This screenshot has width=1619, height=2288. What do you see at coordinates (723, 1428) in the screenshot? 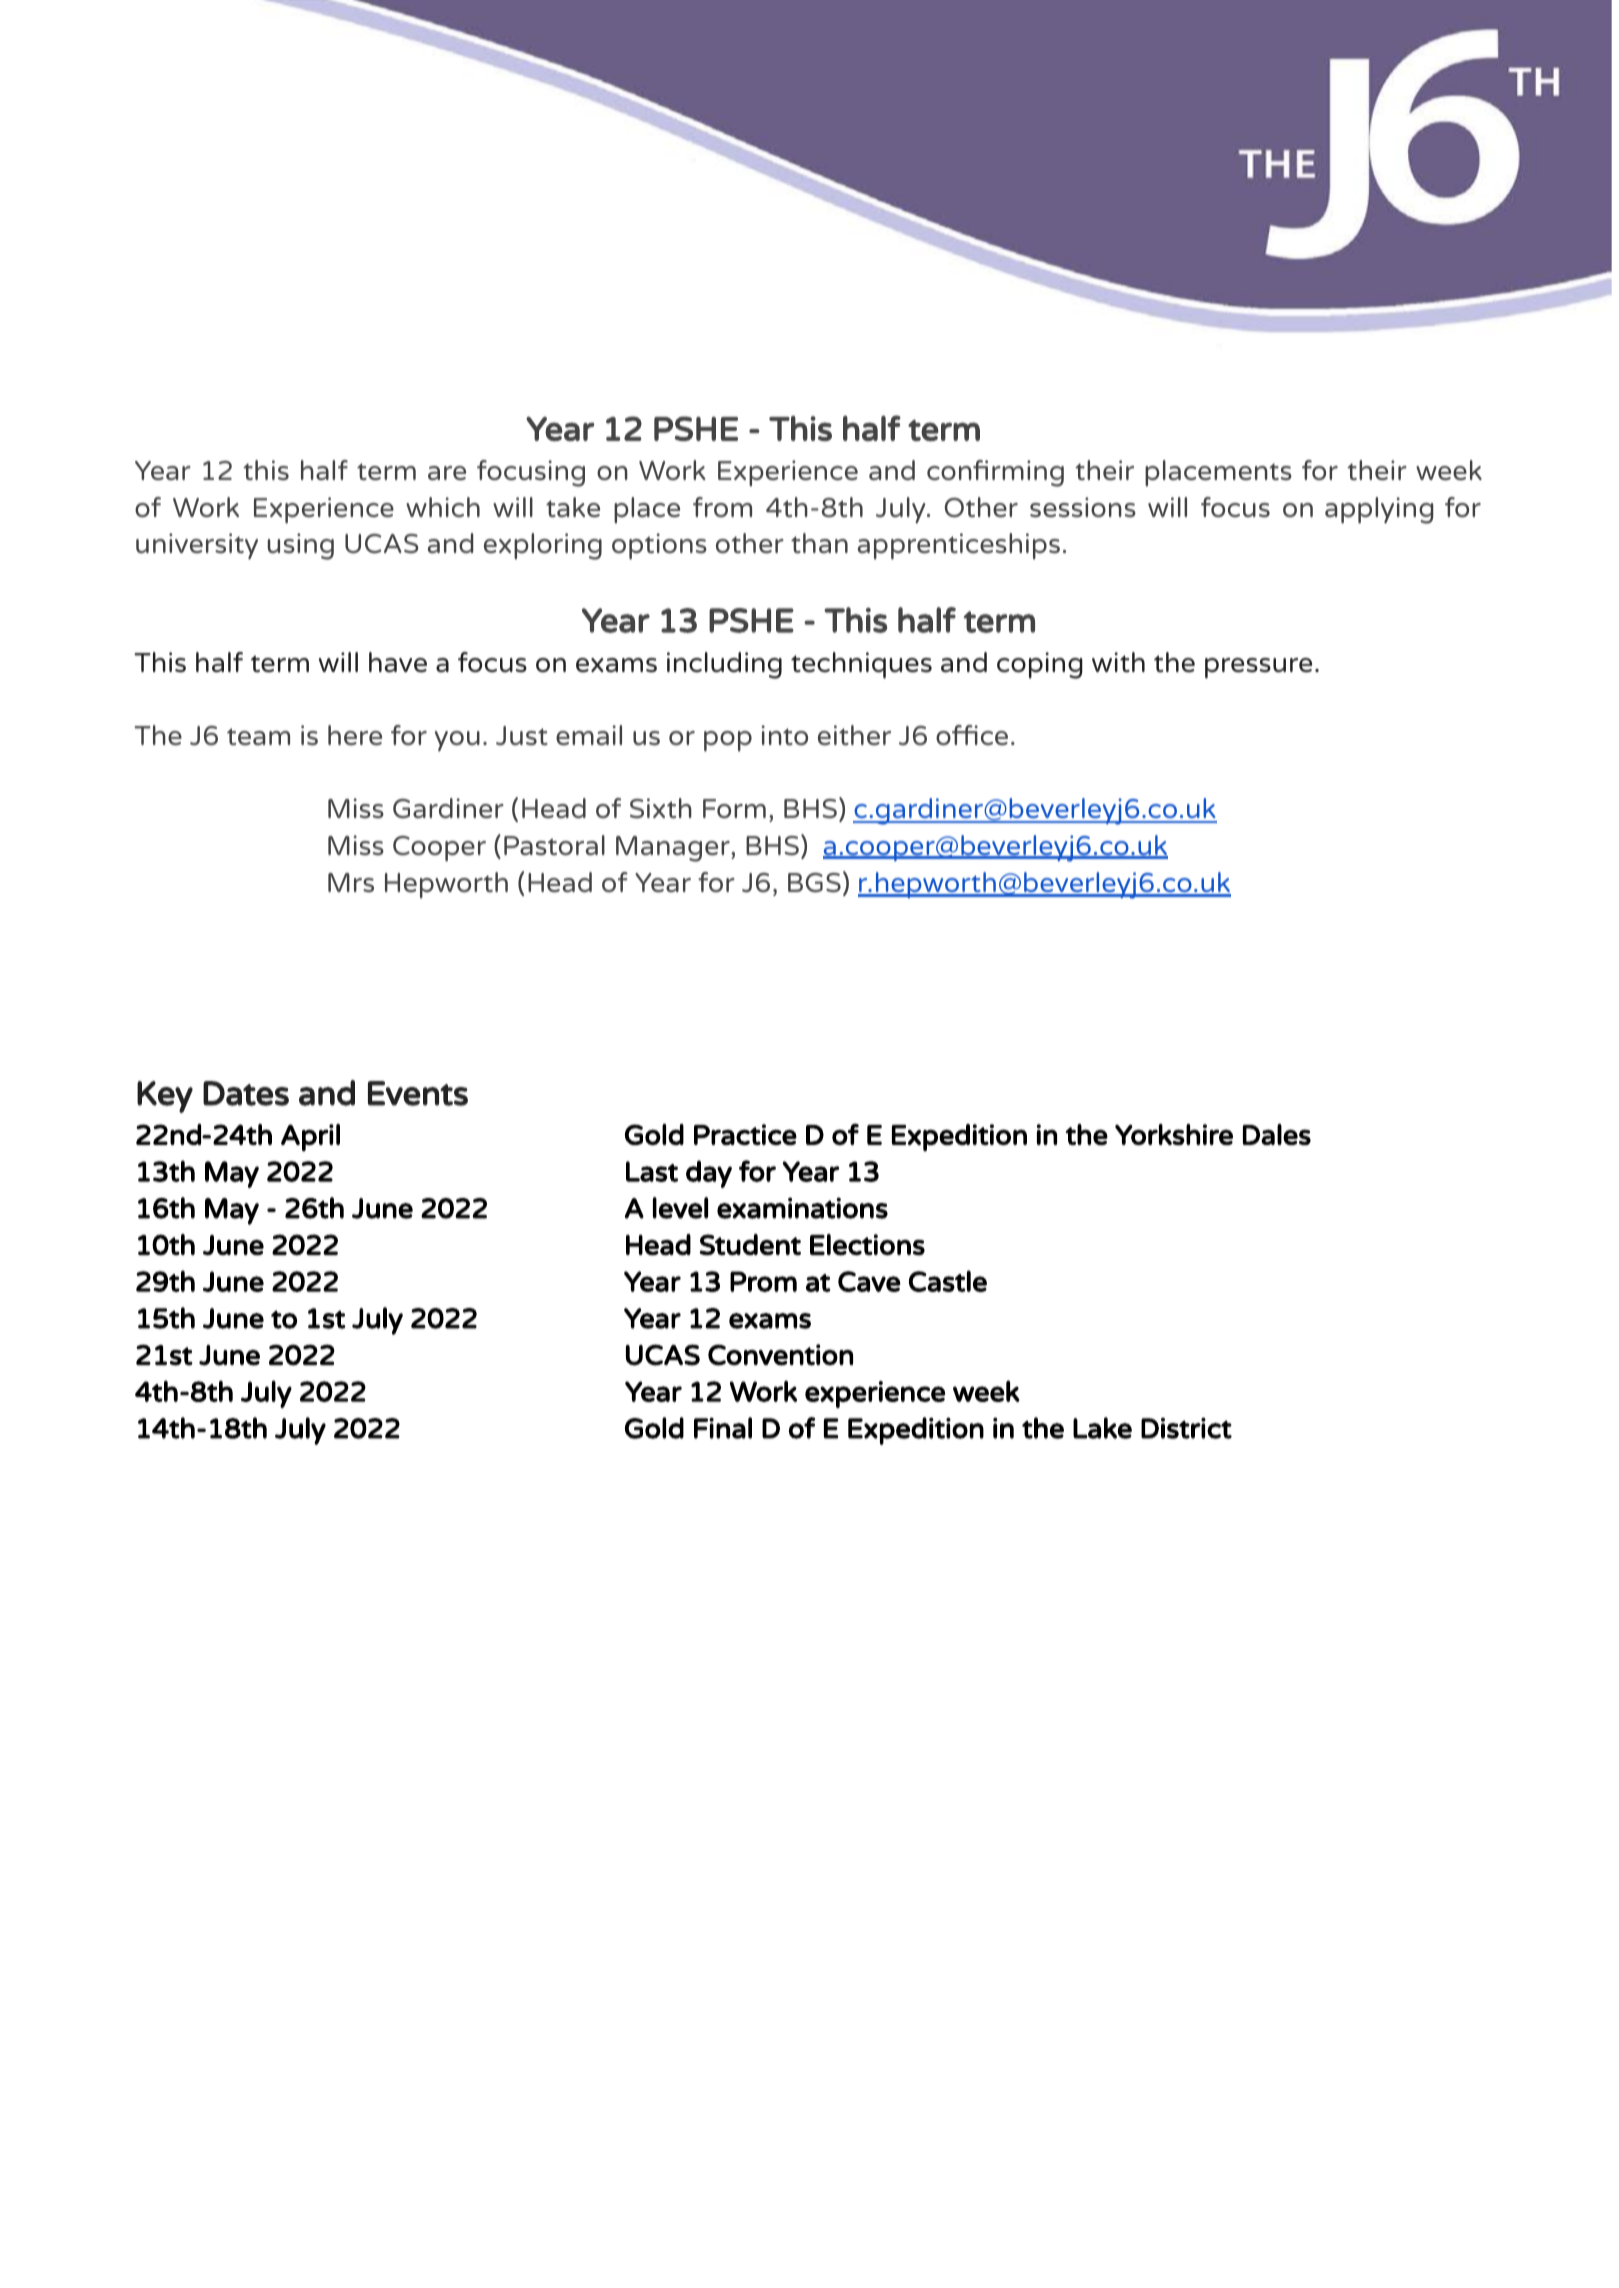
I see `Final` at bounding box center [723, 1428].
